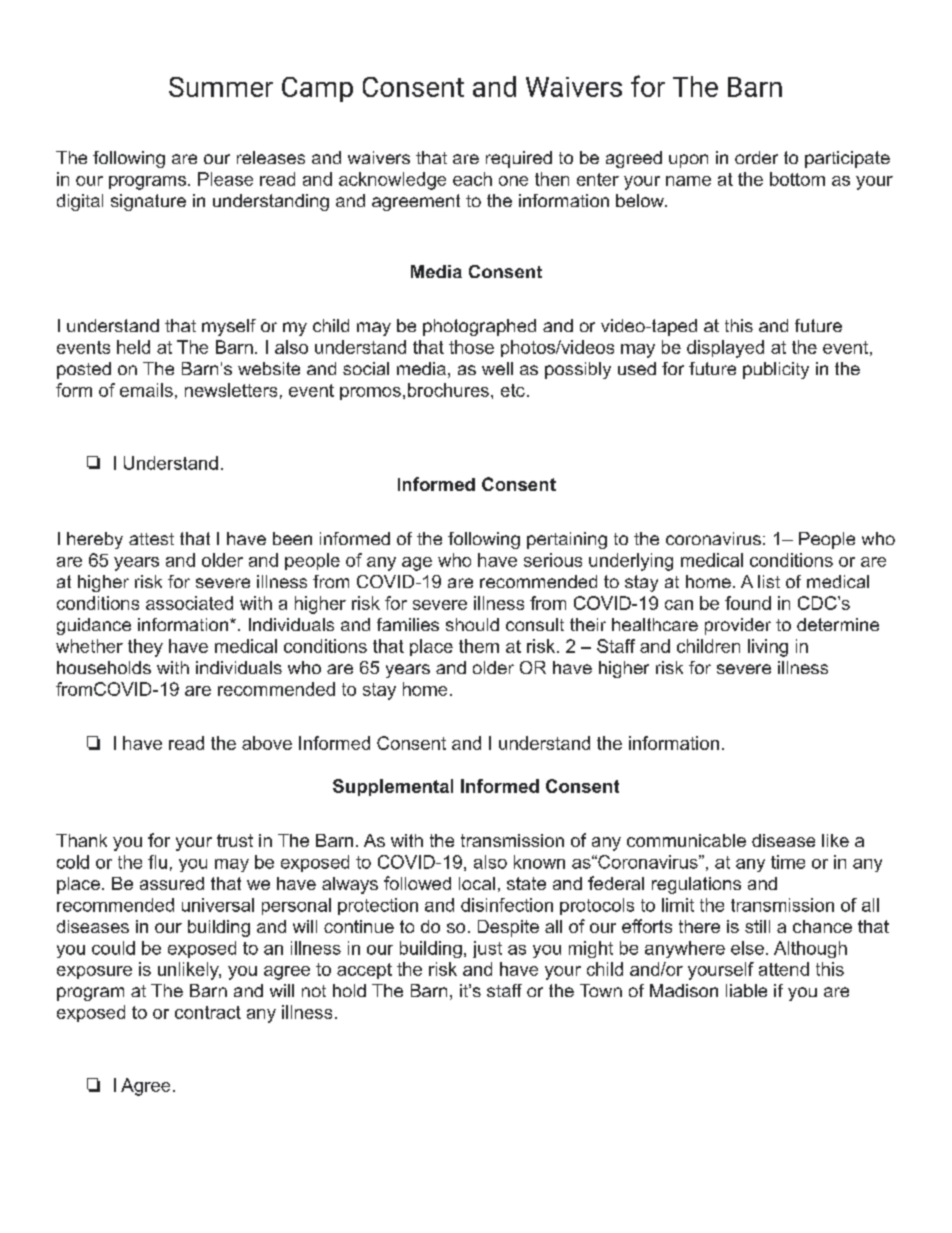 The width and height of the screenshot is (952, 1233). I want to click on order, so click(756, 157).
